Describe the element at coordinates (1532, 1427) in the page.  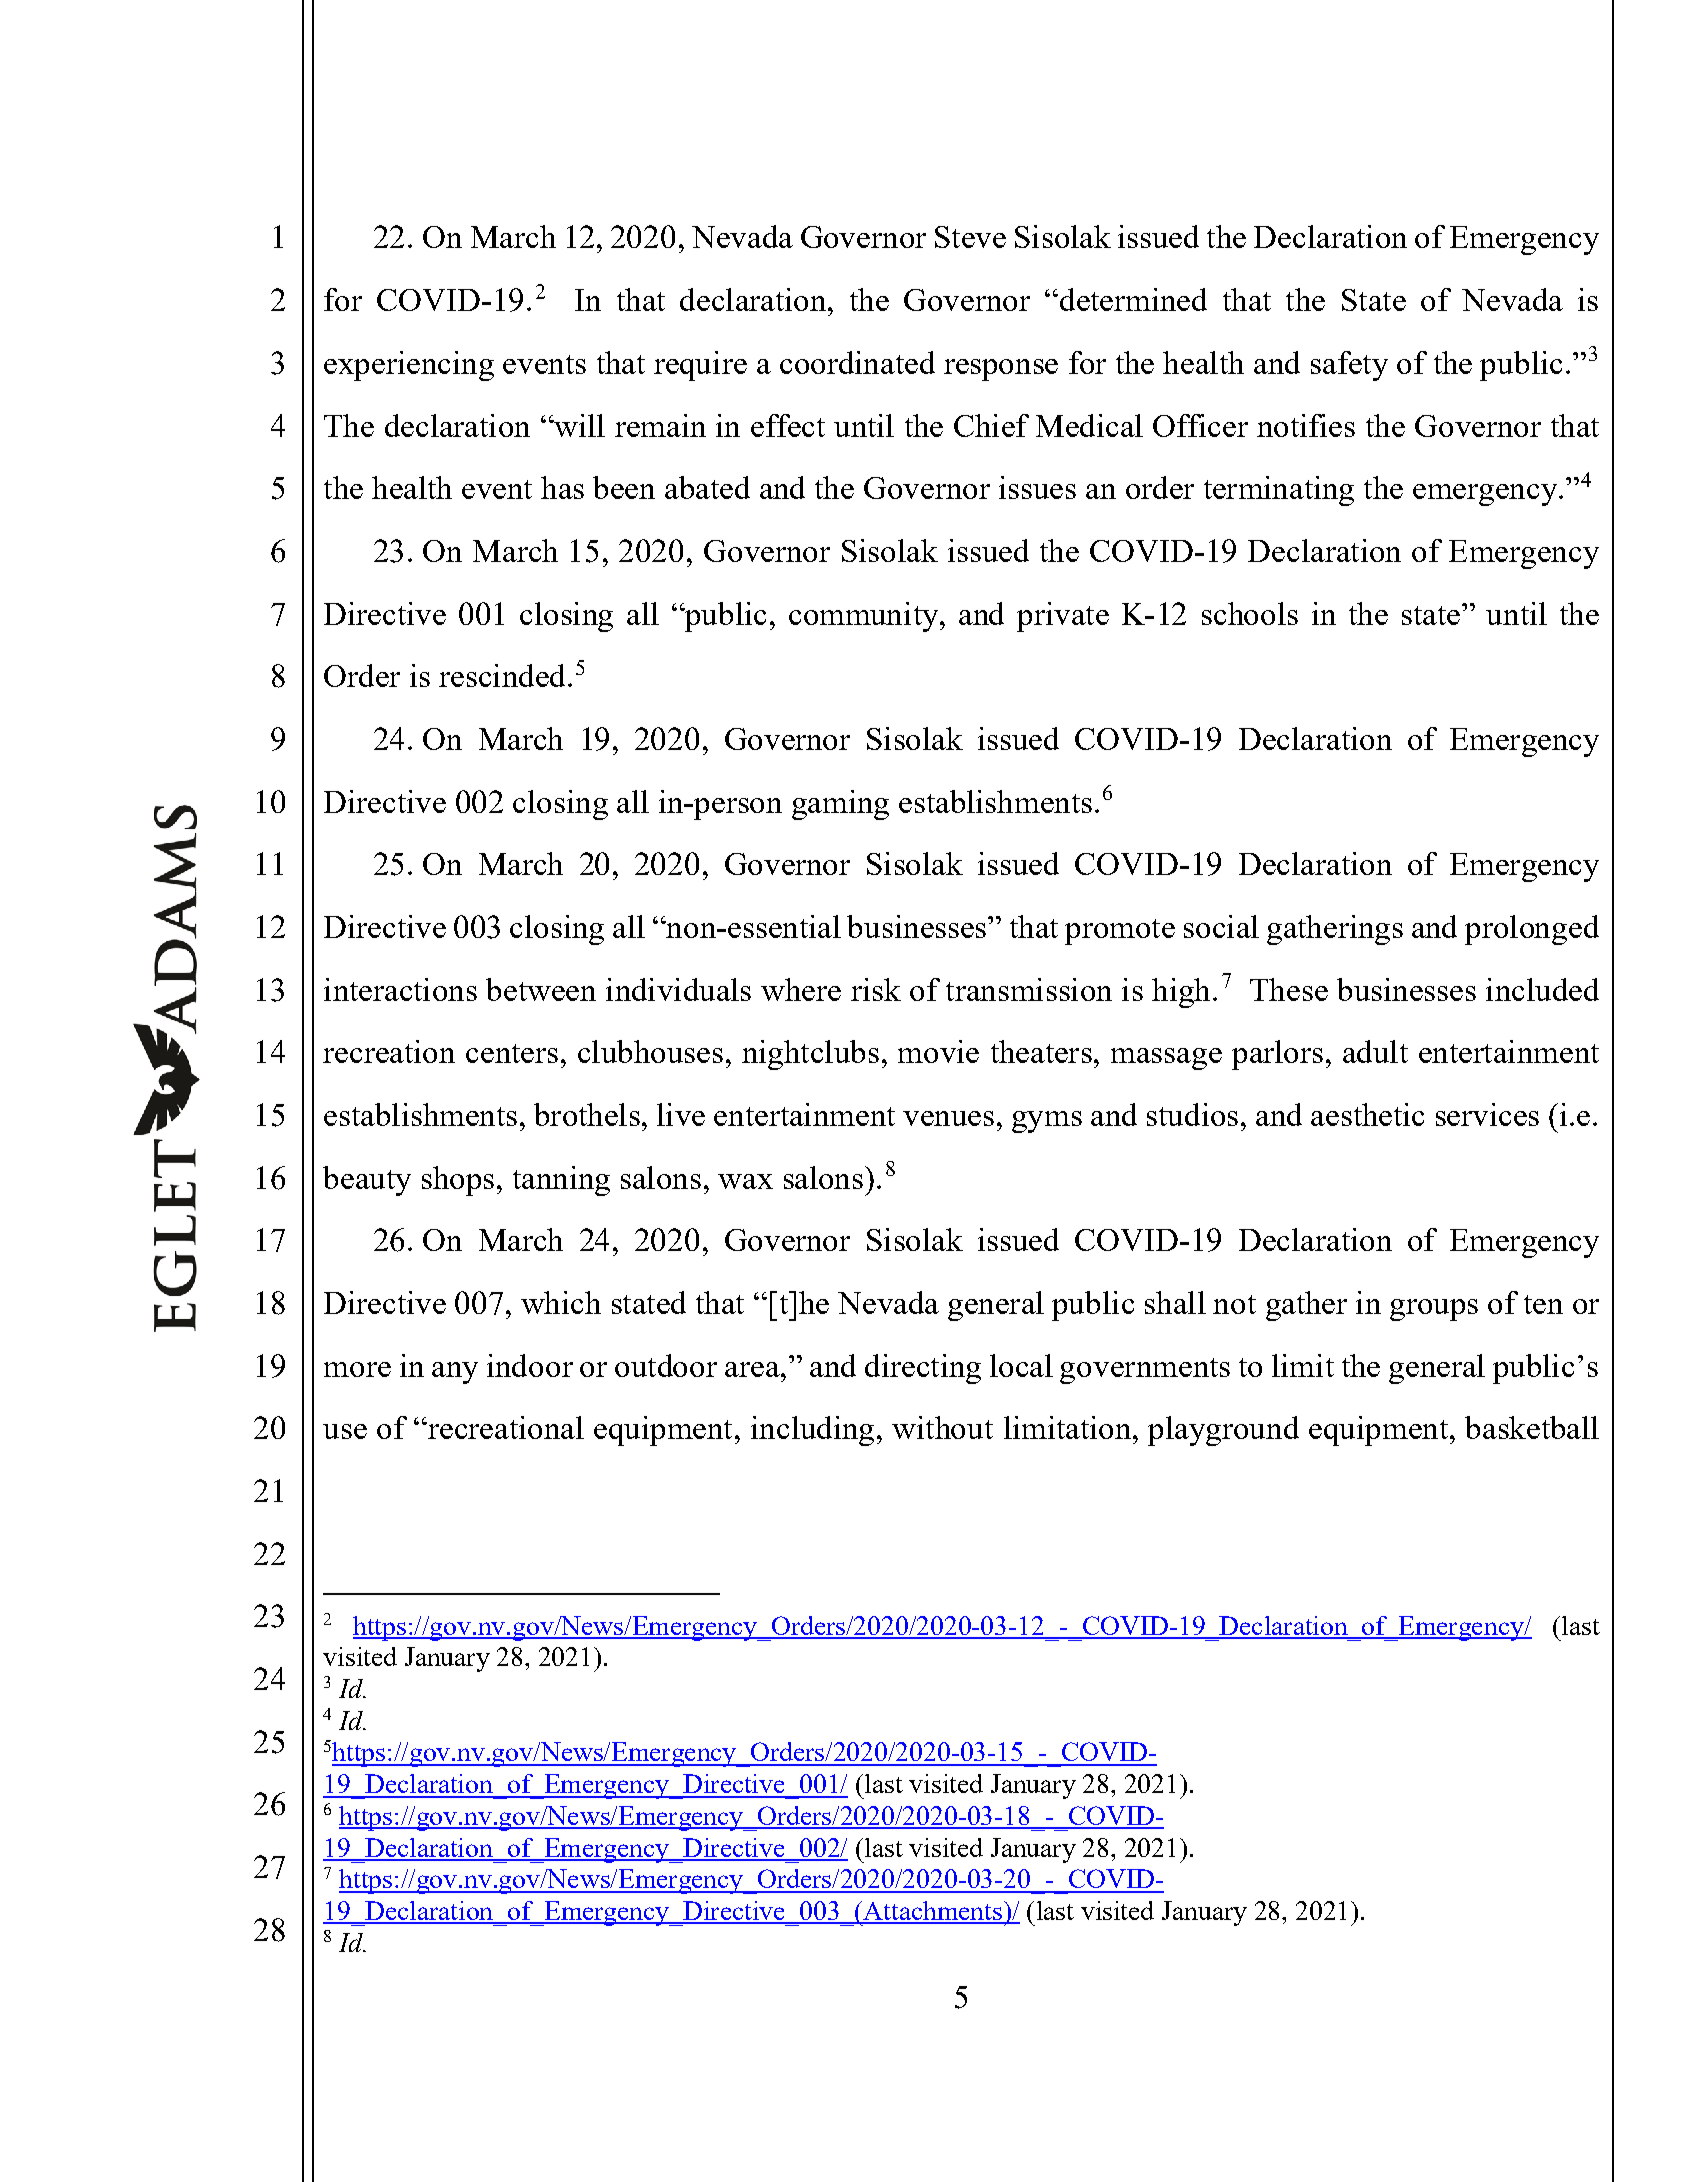
I see `basketball` at that location.
